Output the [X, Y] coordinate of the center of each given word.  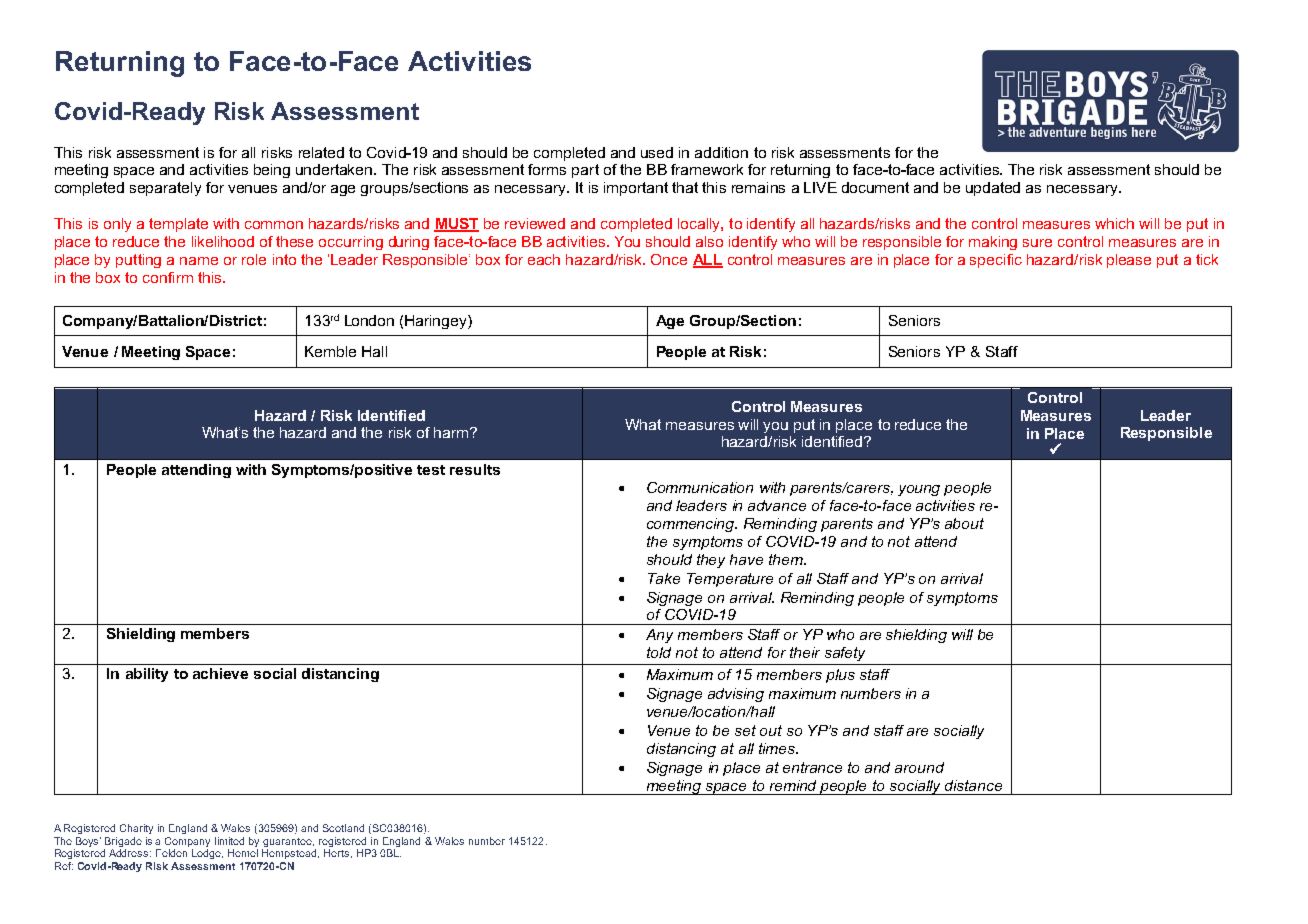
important [636, 189]
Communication [700, 487]
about [964, 523]
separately [165, 189]
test [431, 470]
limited [229, 841]
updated [993, 189]
